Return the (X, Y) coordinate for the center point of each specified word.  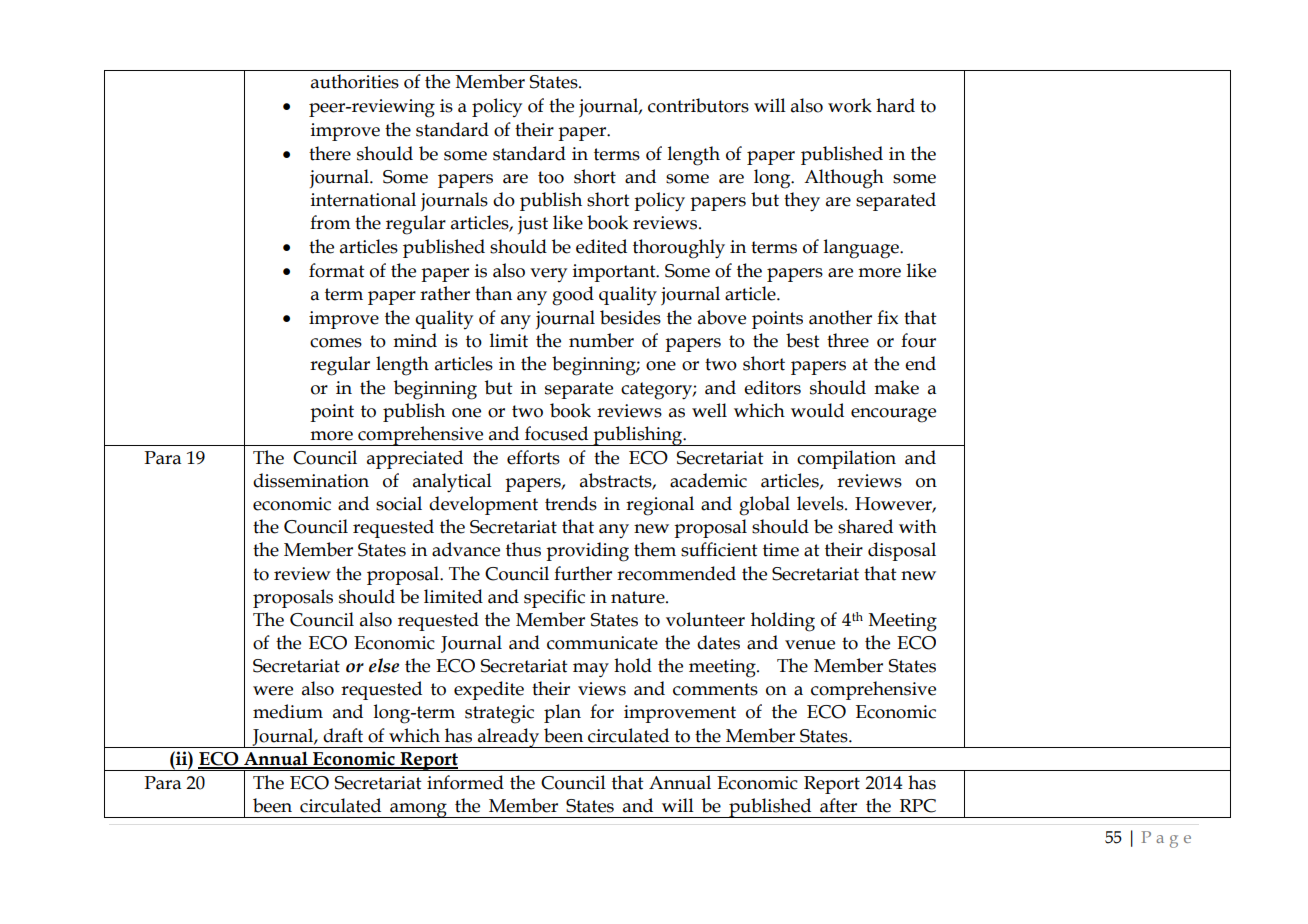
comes (336, 343)
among (418, 810)
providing (587, 552)
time (781, 550)
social (399, 503)
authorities (355, 81)
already (508, 738)
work (850, 105)
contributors (698, 105)
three (848, 340)
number (601, 340)
